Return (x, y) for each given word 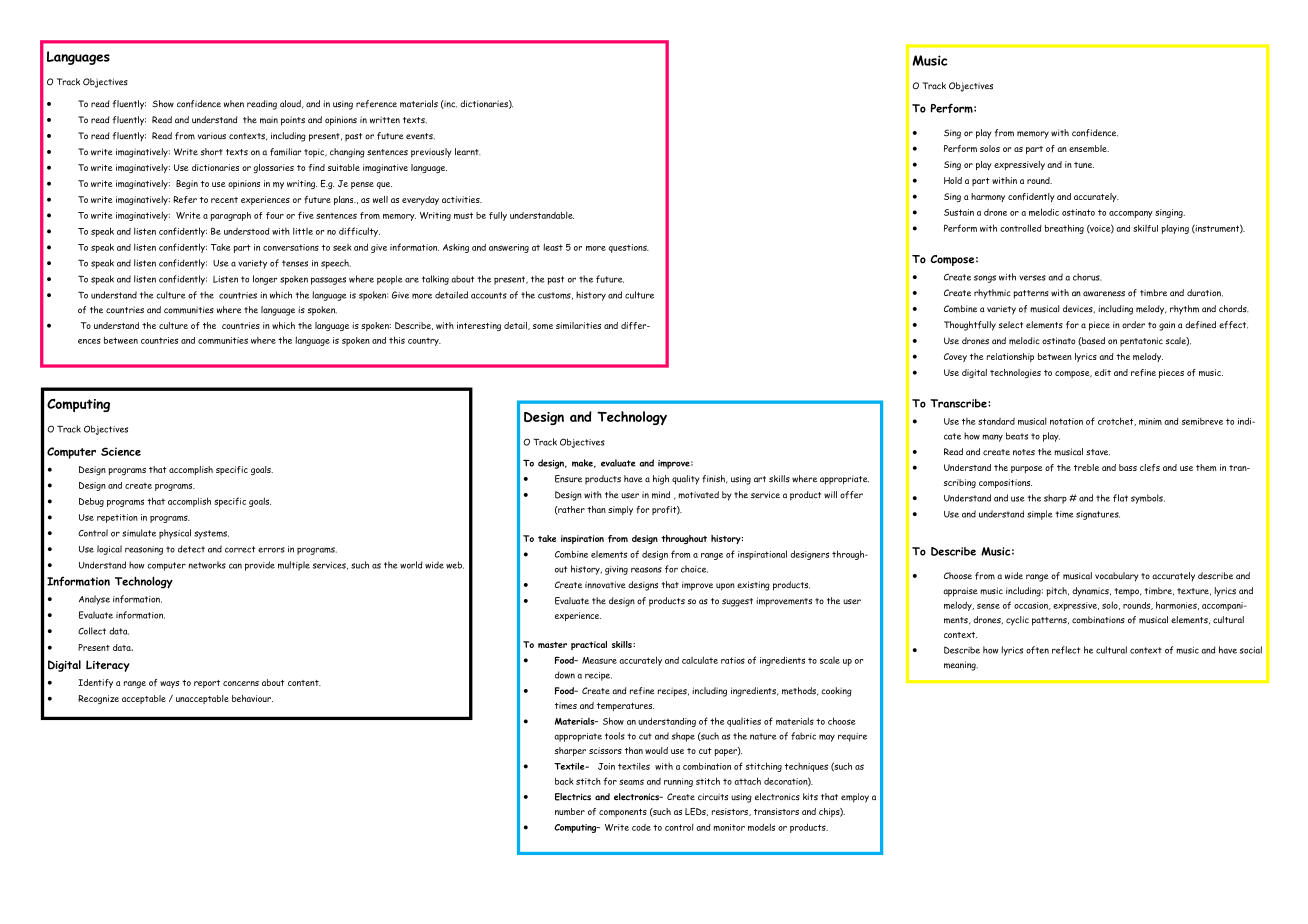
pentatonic (1141, 341)
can (235, 566)
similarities (578, 325)
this (397, 340)
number (570, 811)
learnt (468, 151)
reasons (646, 570)
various (212, 135)
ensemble (1089, 148)
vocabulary (1117, 577)
